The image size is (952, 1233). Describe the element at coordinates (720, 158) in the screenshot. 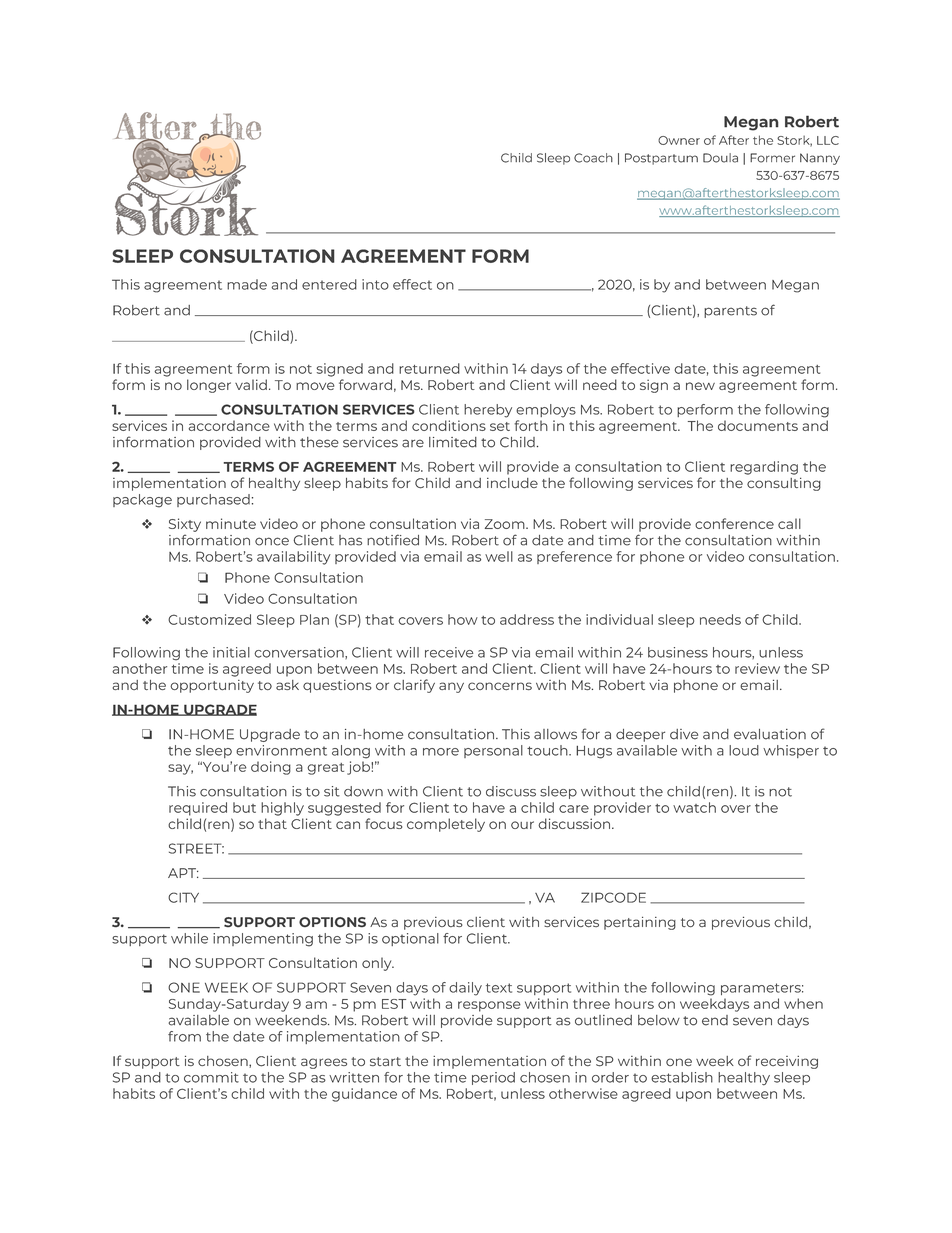

I see `Doula` at that location.
